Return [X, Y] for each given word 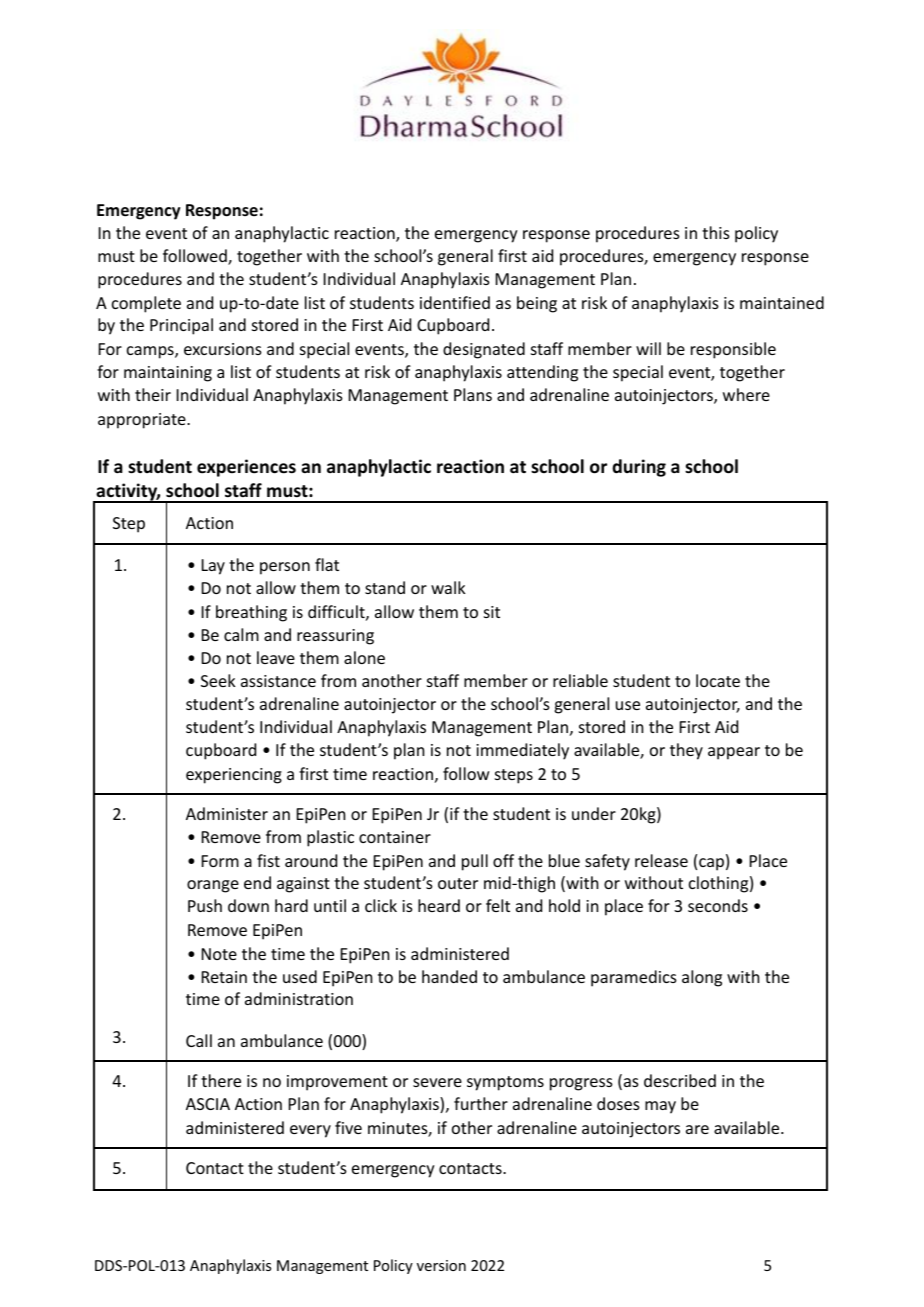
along [702, 978]
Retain [224, 977]
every [310, 1131]
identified [455, 302]
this [716, 232]
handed [449, 976]
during [639, 468]
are [697, 1129]
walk [448, 587]
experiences [246, 468]
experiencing [234, 776]
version [441, 1265]
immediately [522, 751]
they [686, 751]
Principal [181, 326]
